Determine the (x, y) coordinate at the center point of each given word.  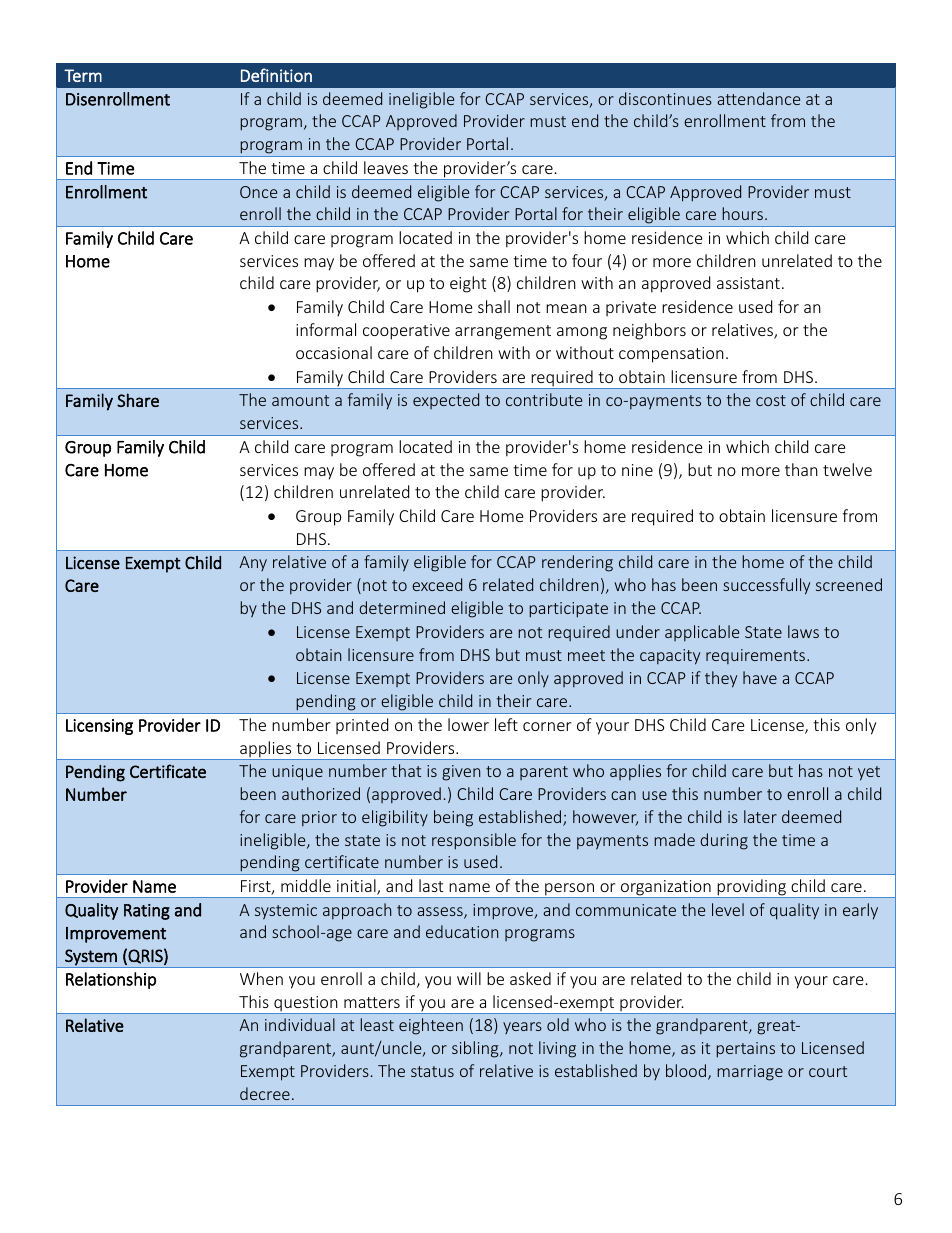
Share (138, 400)
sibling (476, 1049)
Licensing (99, 727)
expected (446, 401)
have (760, 677)
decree (265, 1093)
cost (771, 400)
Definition (276, 75)
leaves (386, 167)
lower (468, 724)
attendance (758, 98)
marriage (750, 1073)
